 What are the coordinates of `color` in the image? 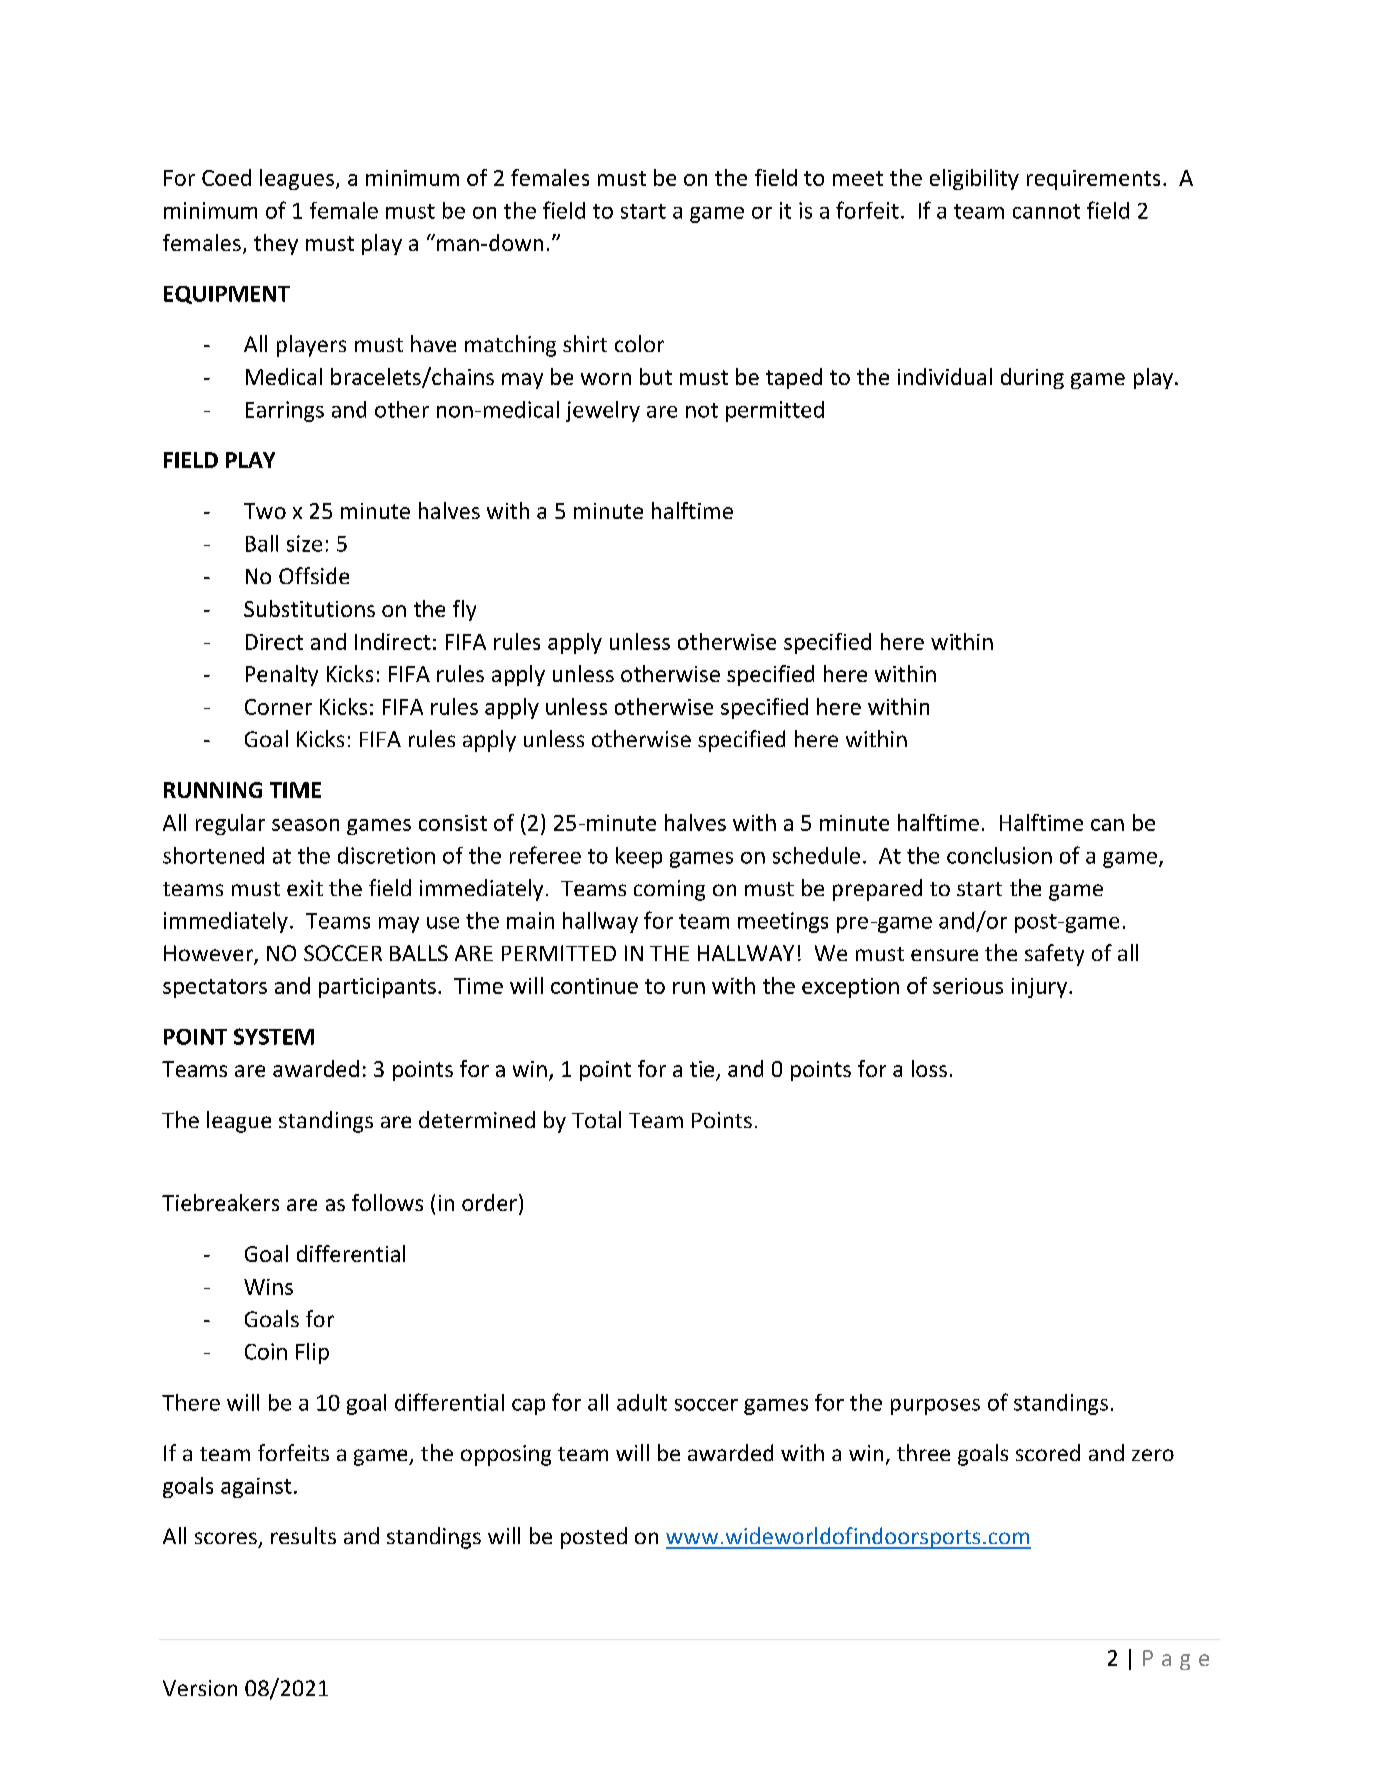 It's located at (639, 343).
